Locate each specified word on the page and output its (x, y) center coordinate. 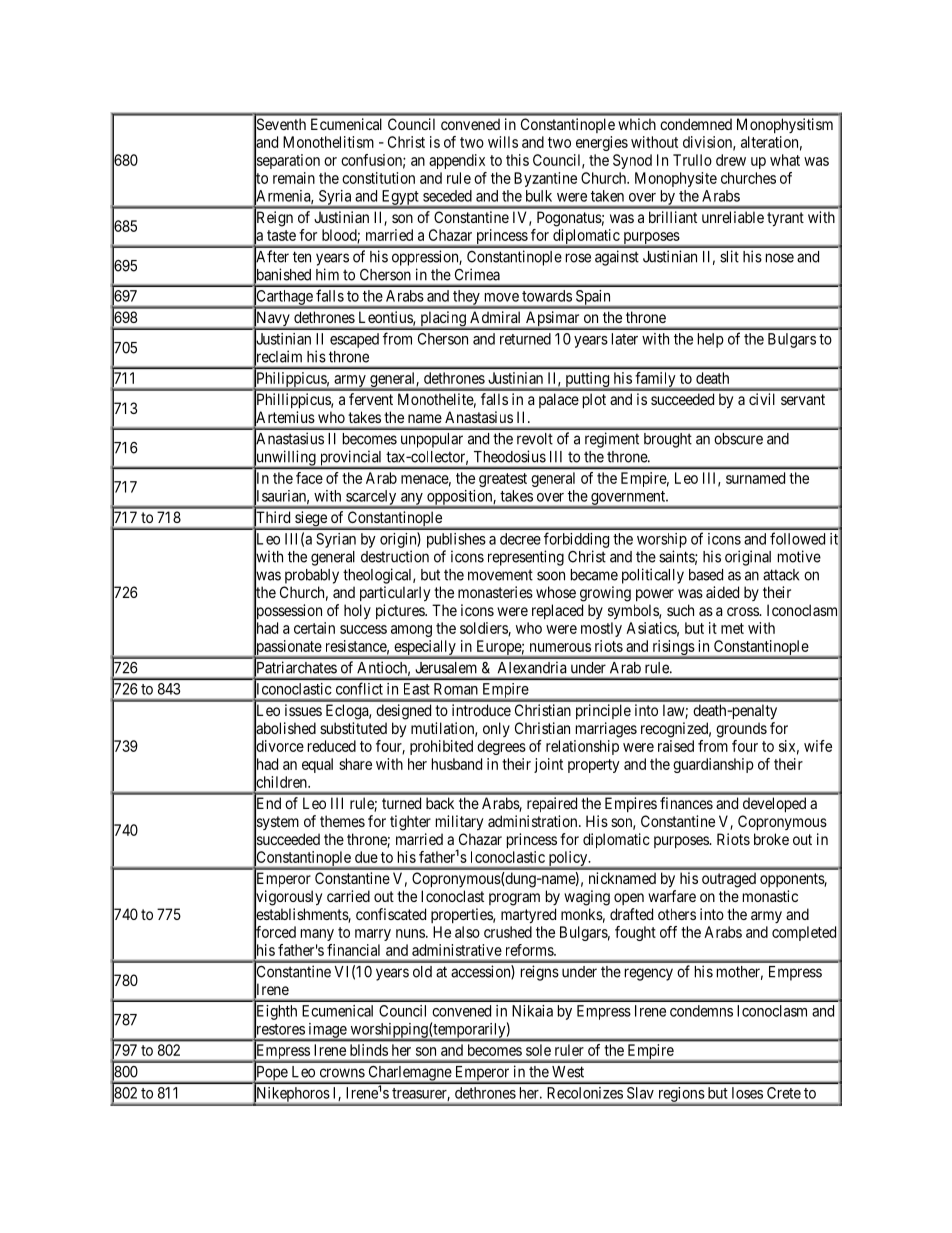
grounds (741, 730)
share (355, 764)
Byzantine (545, 179)
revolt (535, 439)
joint (548, 765)
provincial (351, 459)
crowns (342, 1073)
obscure (738, 439)
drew (731, 160)
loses (747, 1093)
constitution (378, 178)
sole (538, 1050)
